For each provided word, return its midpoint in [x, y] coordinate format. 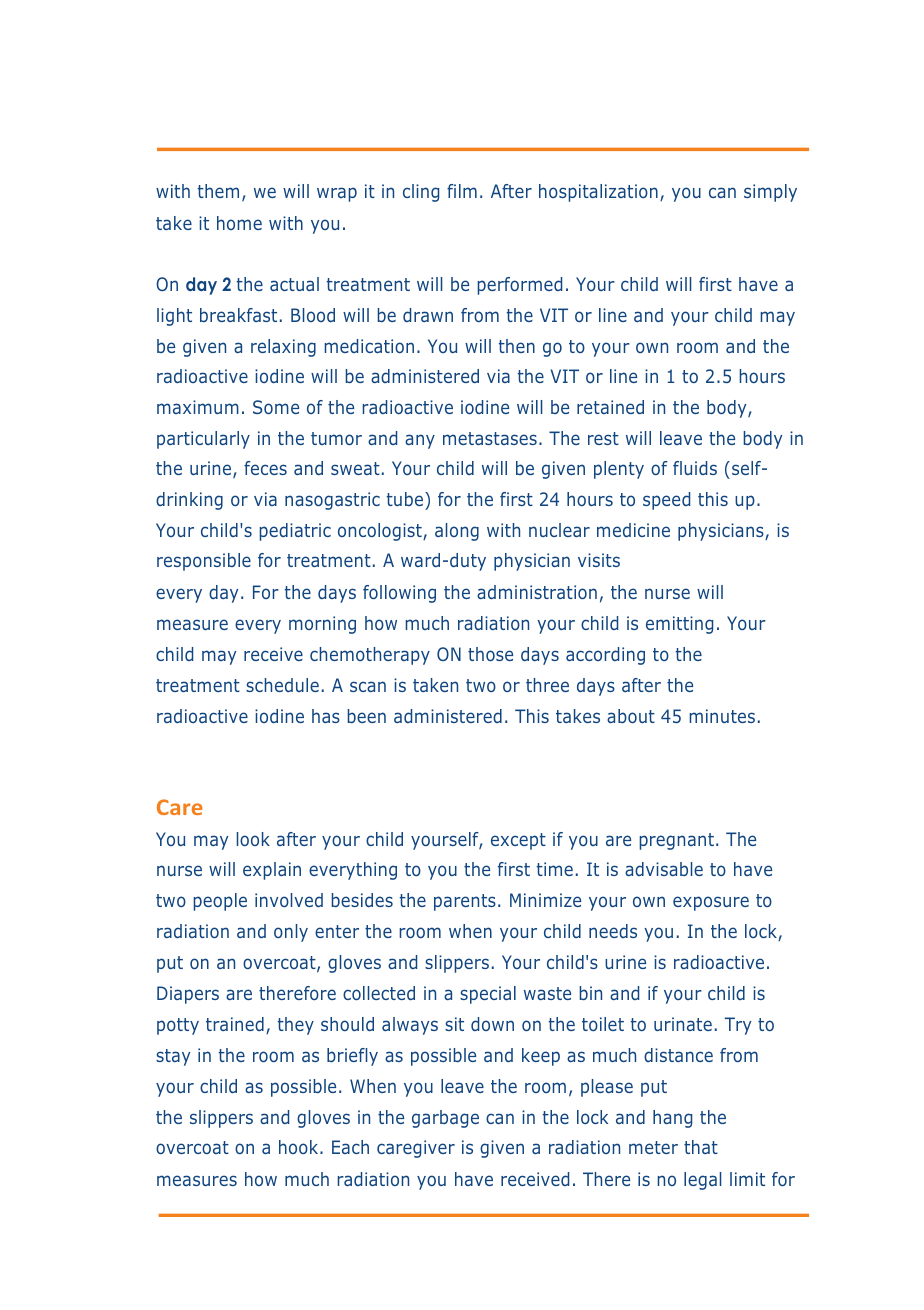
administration [537, 592]
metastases [490, 438]
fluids [695, 468]
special [488, 995]
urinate [683, 1024]
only [291, 933]
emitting [679, 625]
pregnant [676, 841]
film [462, 191]
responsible [204, 562]
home [239, 223]
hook [300, 1147]
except [518, 841]
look [253, 839]
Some [276, 407]
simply [770, 193]
